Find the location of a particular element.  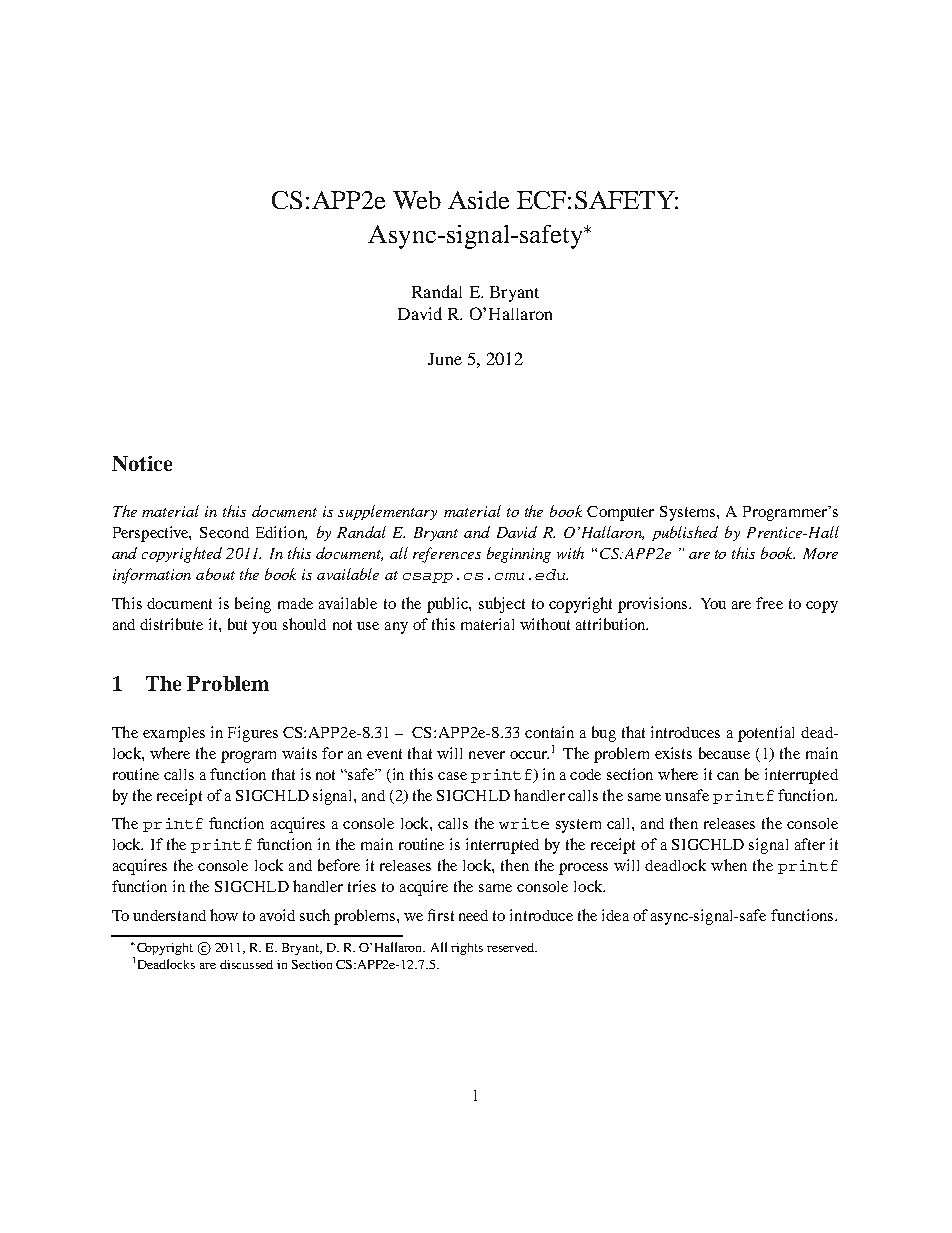

never is located at coordinates (487, 755).
